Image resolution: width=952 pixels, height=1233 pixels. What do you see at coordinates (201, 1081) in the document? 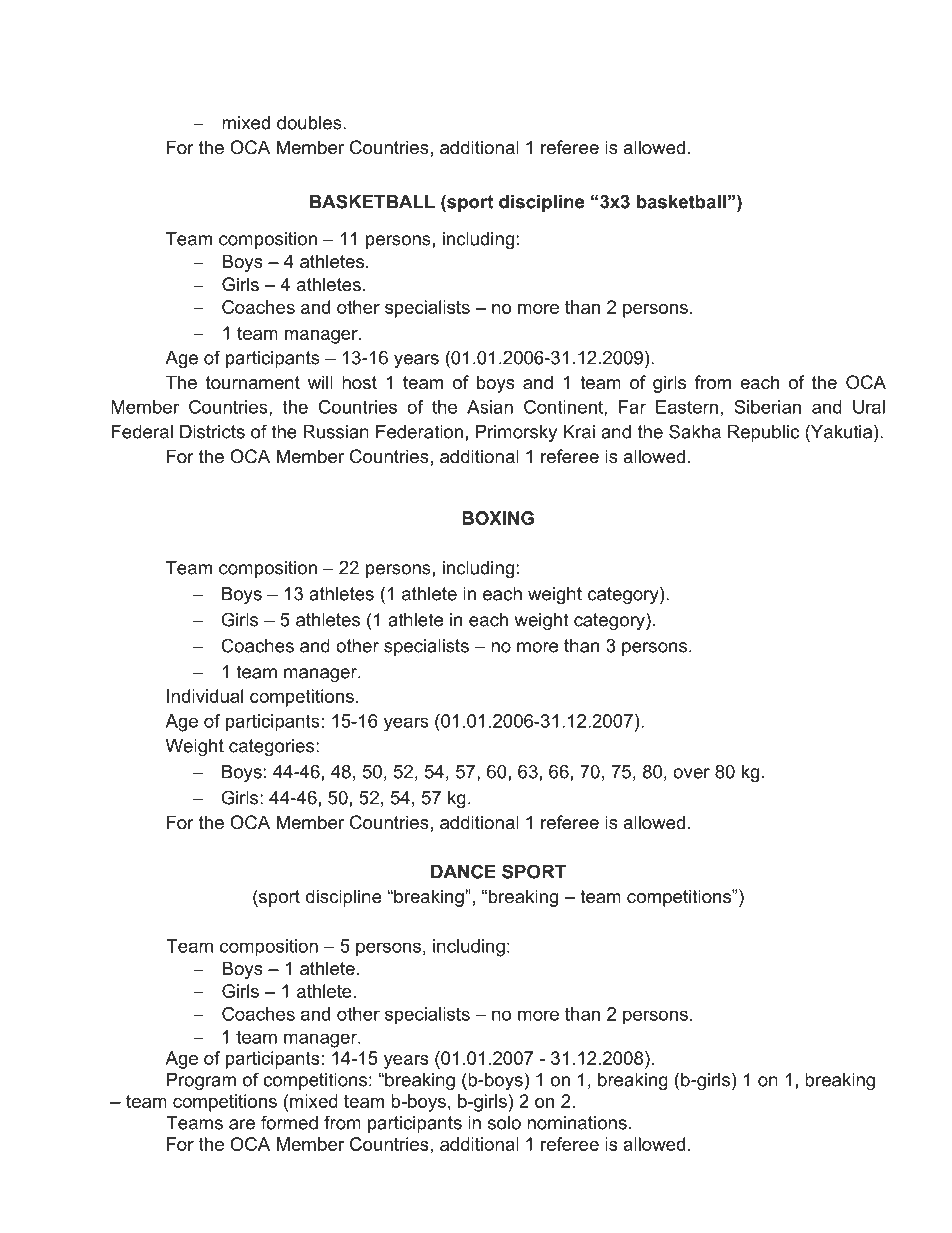
I see `Program` at bounding box center [201, 1081].
